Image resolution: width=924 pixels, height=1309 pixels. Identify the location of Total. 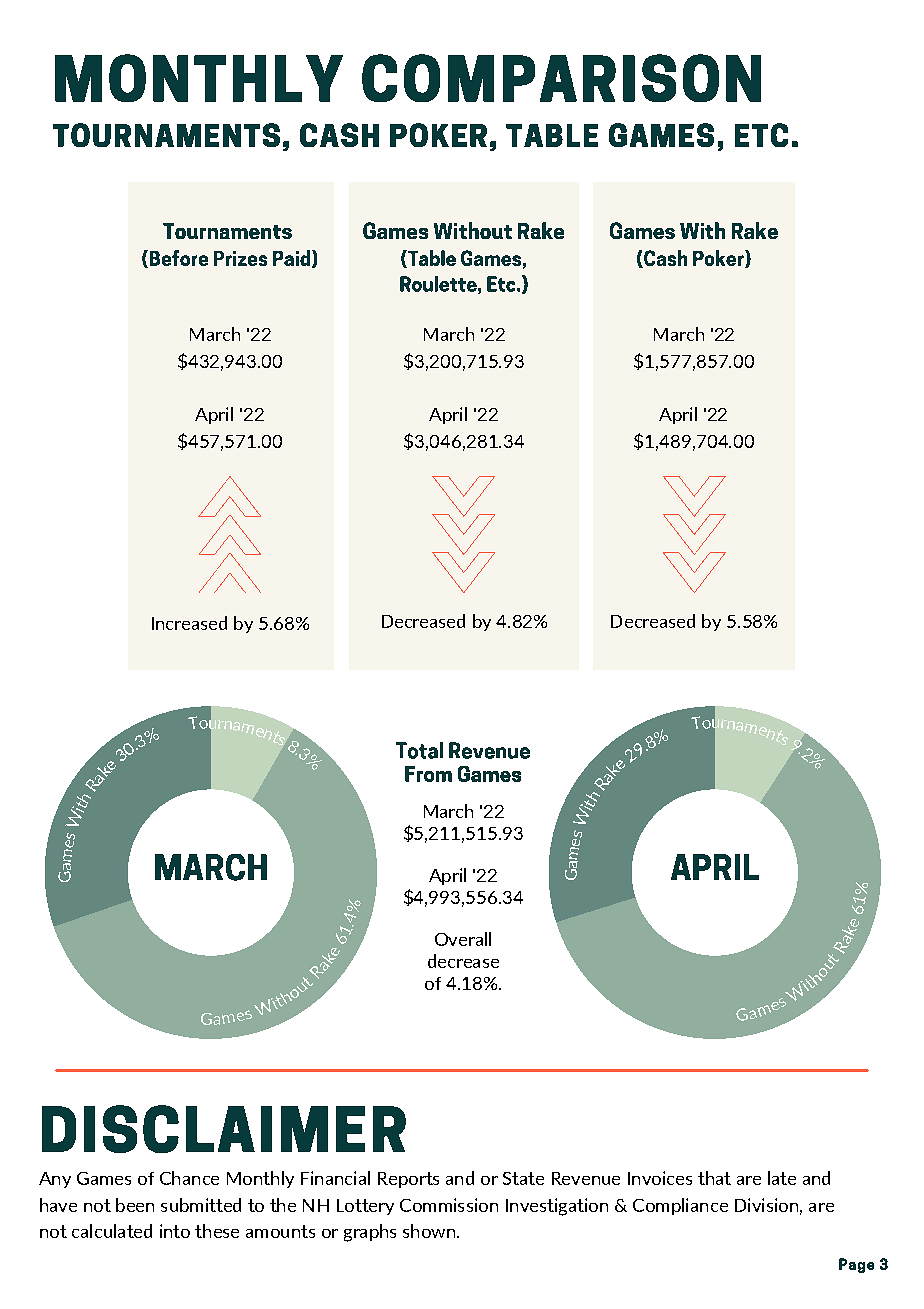
(419, 750).
